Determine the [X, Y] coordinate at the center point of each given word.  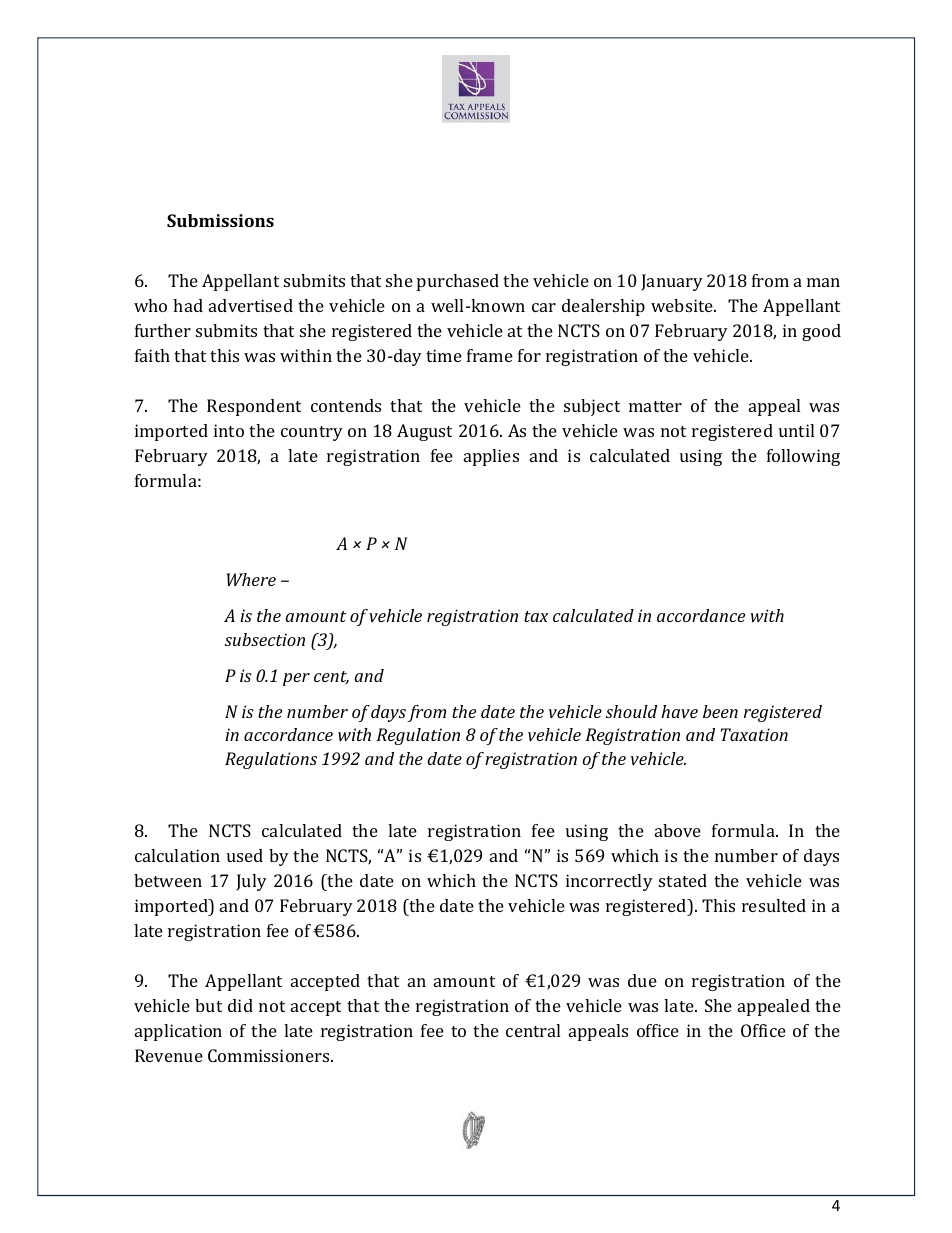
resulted [774, 905]
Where [251, 579]
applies [491, 457]
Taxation [754, 734]
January [672, 282]
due [642, 980]
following [803, 457]
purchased [458, 282]
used [245, 855]
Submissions [220, 220]
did [240, 1005]
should [631, 711]
